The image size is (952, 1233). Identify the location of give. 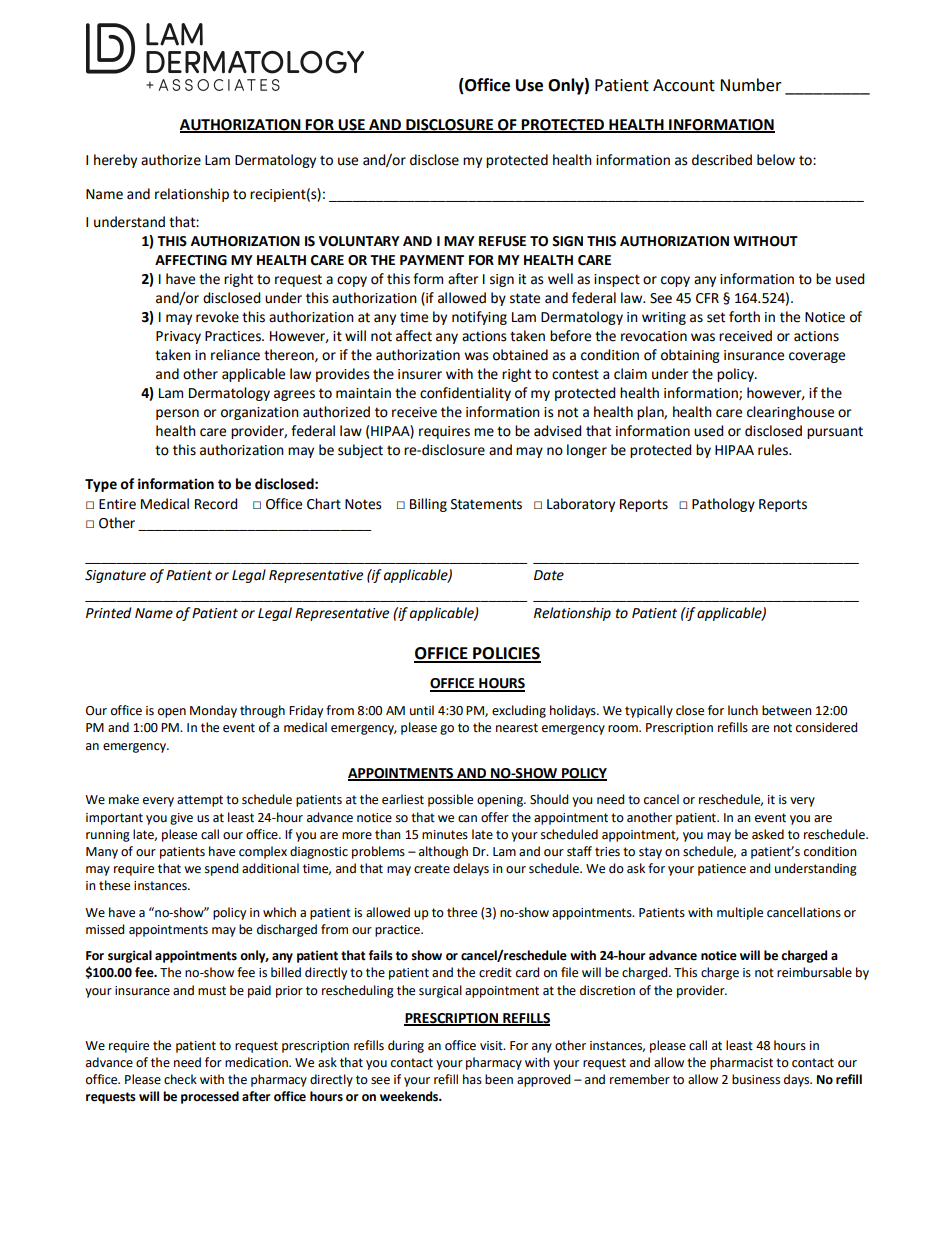
(181, 819).
